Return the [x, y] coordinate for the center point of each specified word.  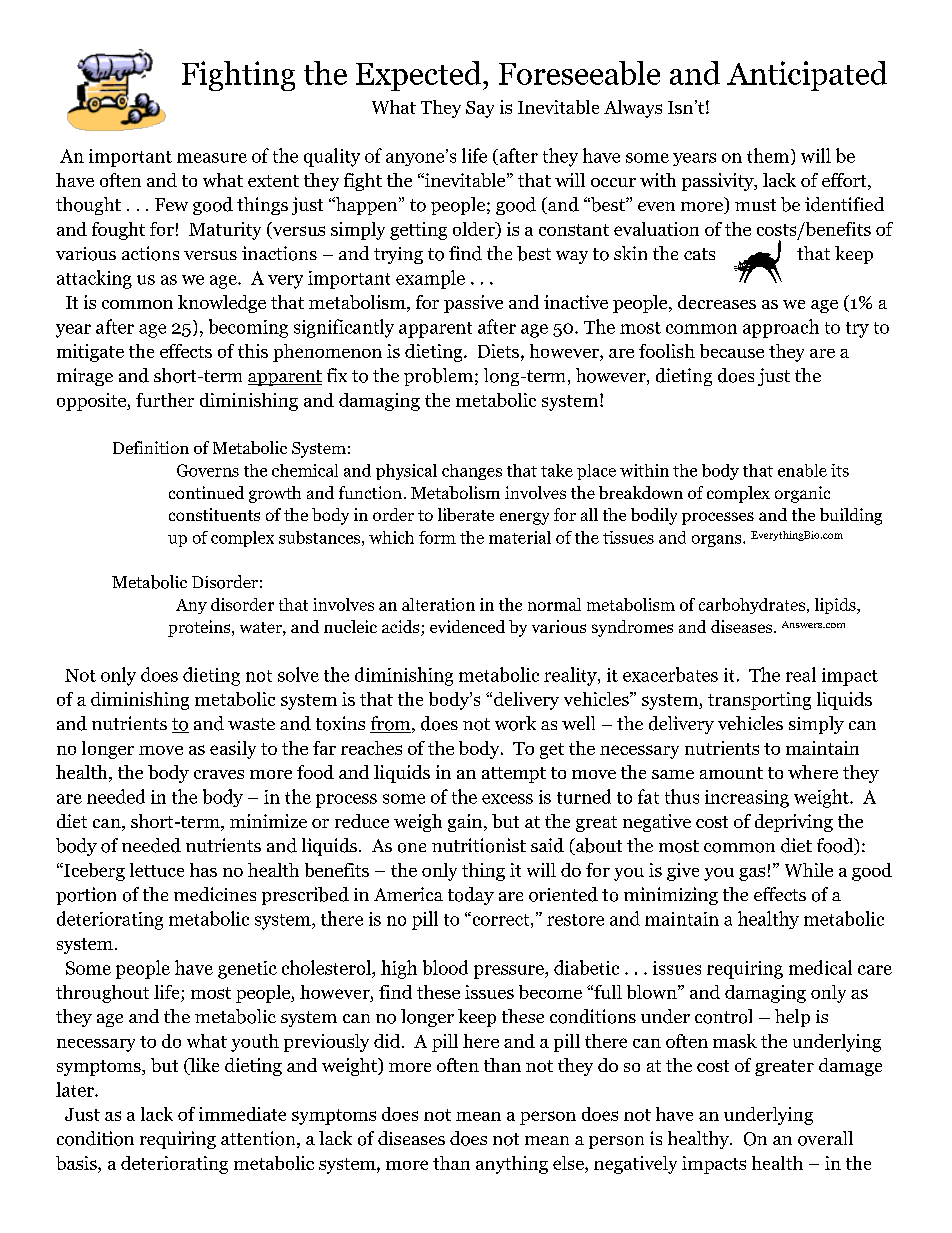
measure [212, 158]
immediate [242, 1114]
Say [480, 109]
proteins [200, 628]
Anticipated [807, 76]
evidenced [467, 626]
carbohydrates [752, 606]
